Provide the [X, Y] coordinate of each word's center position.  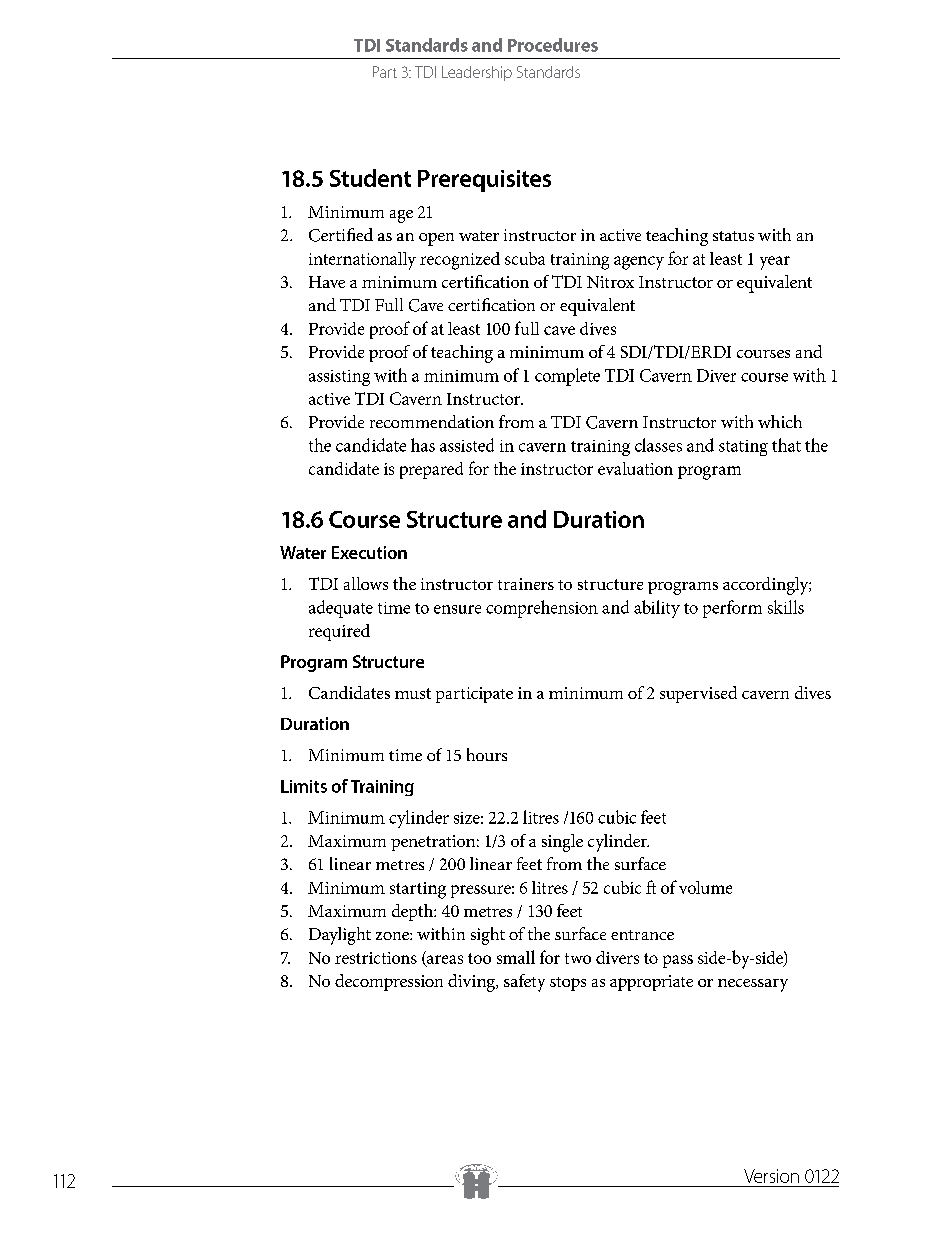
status [733, 236]
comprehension [542, 609]
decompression [389, 982]
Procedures [553, 45]
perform [732, 609]
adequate [341, 609]
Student [370, 178]
